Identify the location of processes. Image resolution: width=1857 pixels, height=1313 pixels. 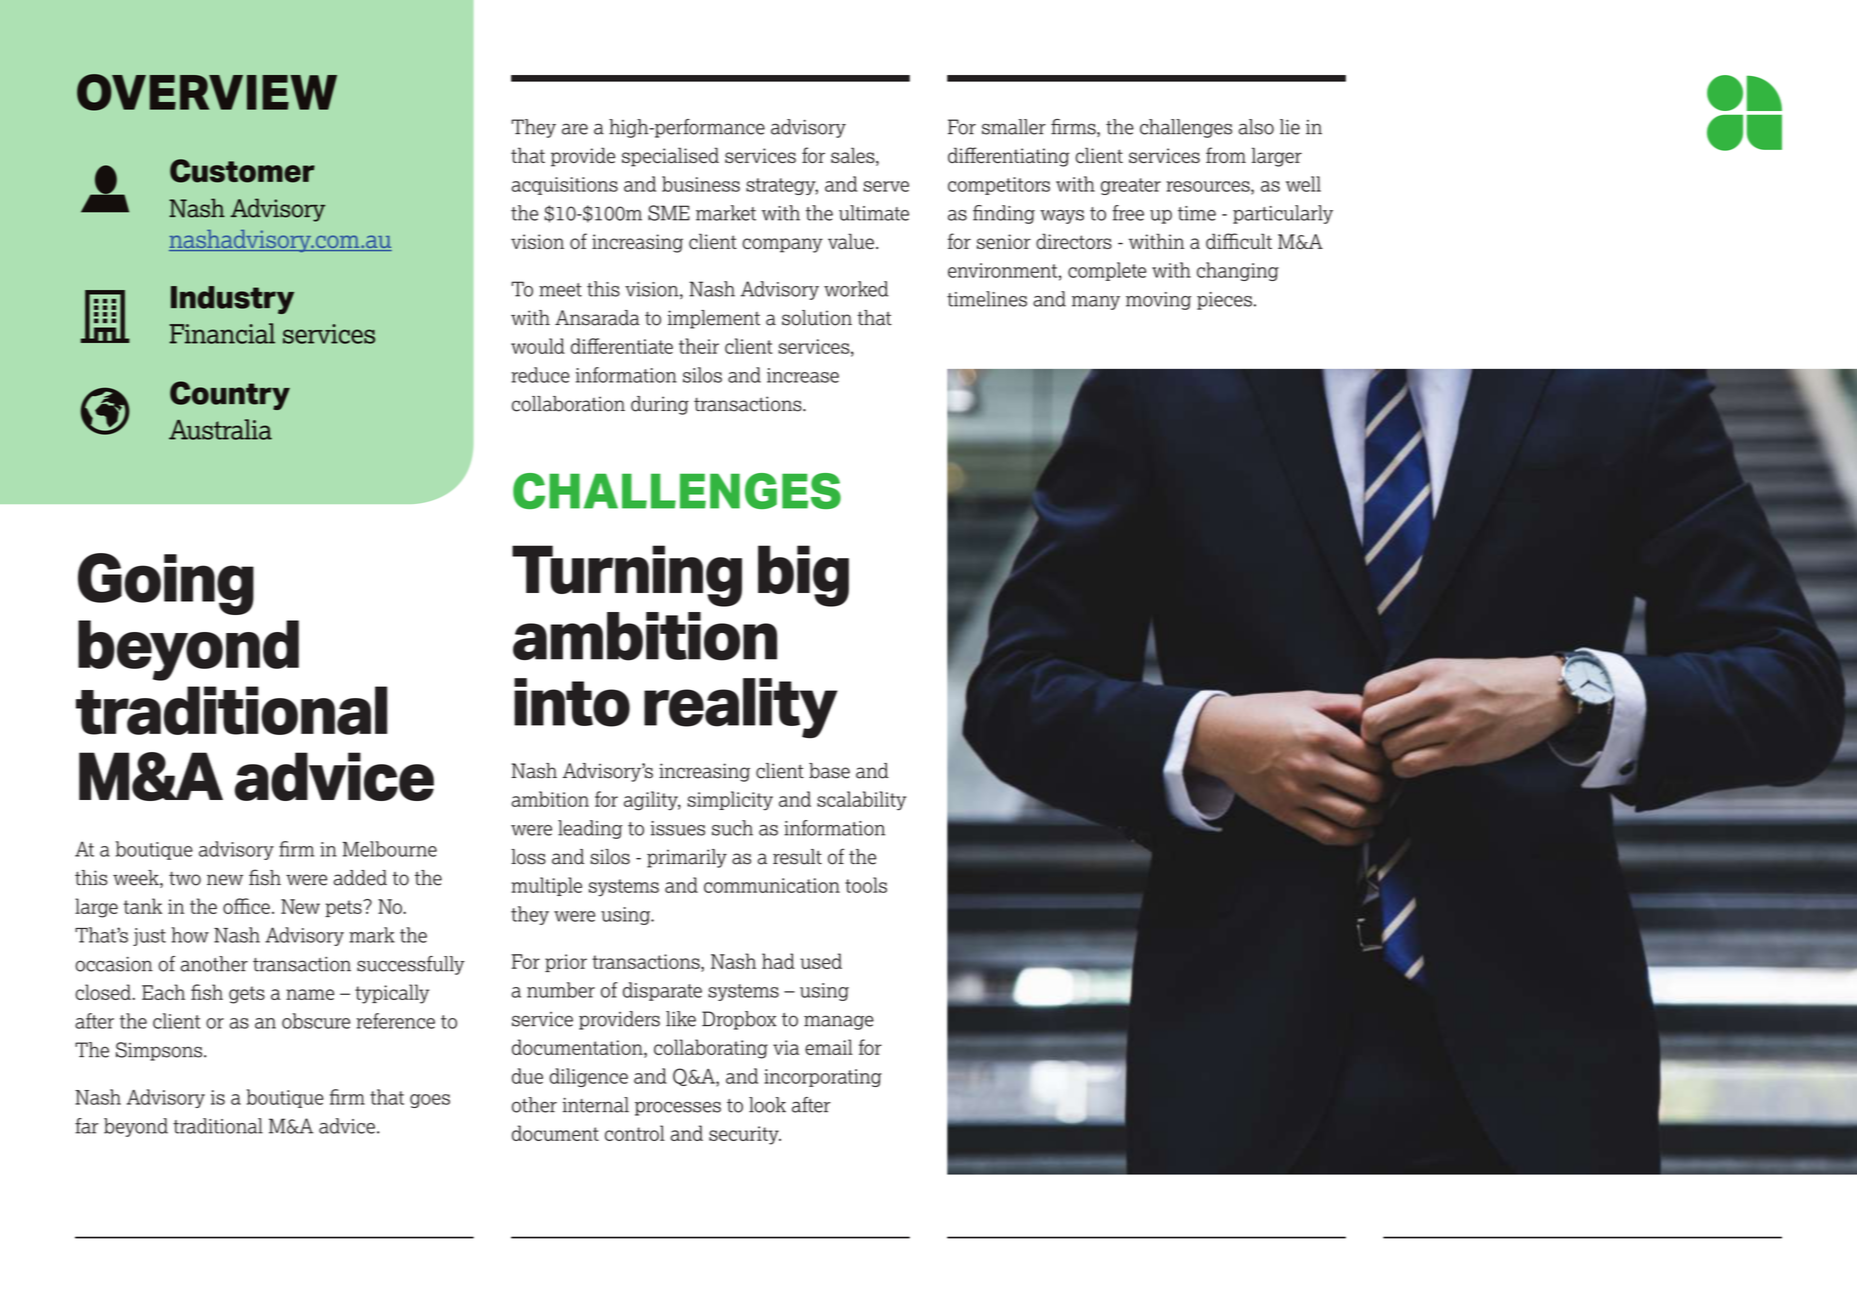
(678, 1108).
